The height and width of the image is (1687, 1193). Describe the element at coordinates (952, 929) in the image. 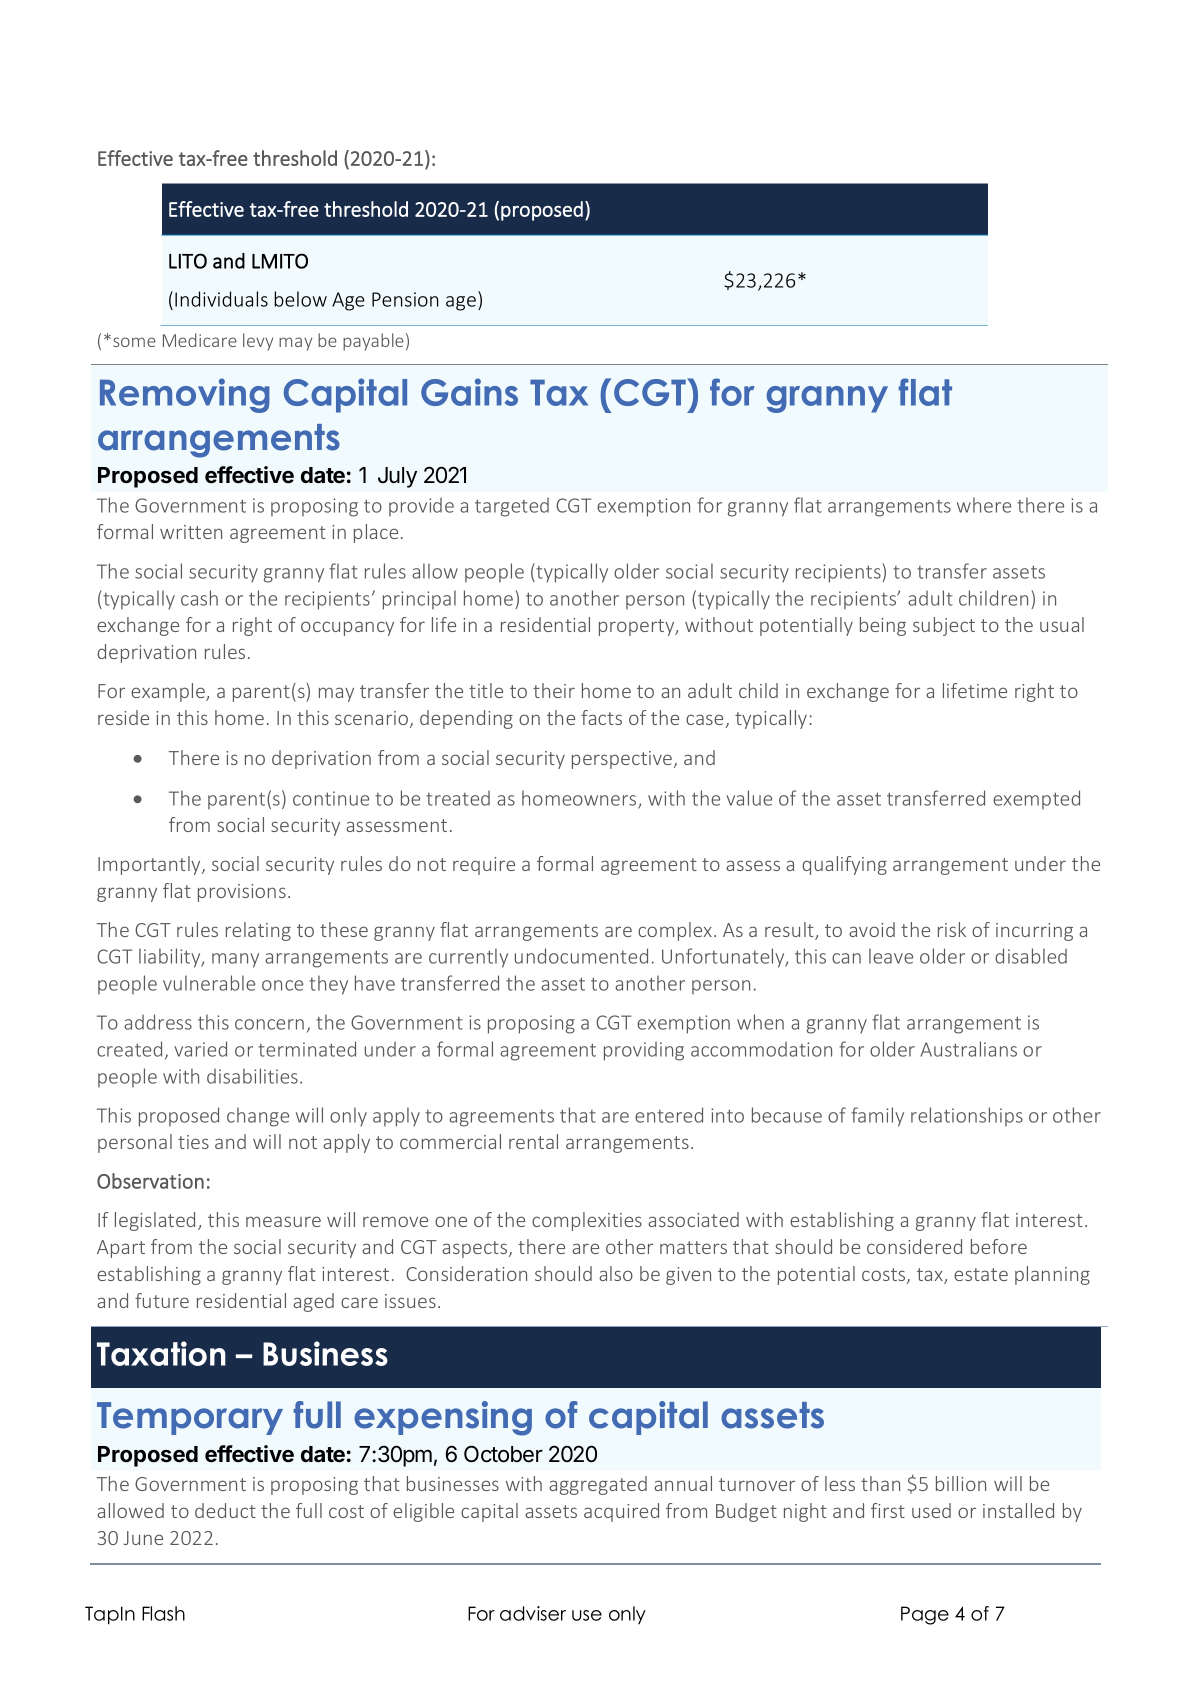

I see `risk` at that location.
